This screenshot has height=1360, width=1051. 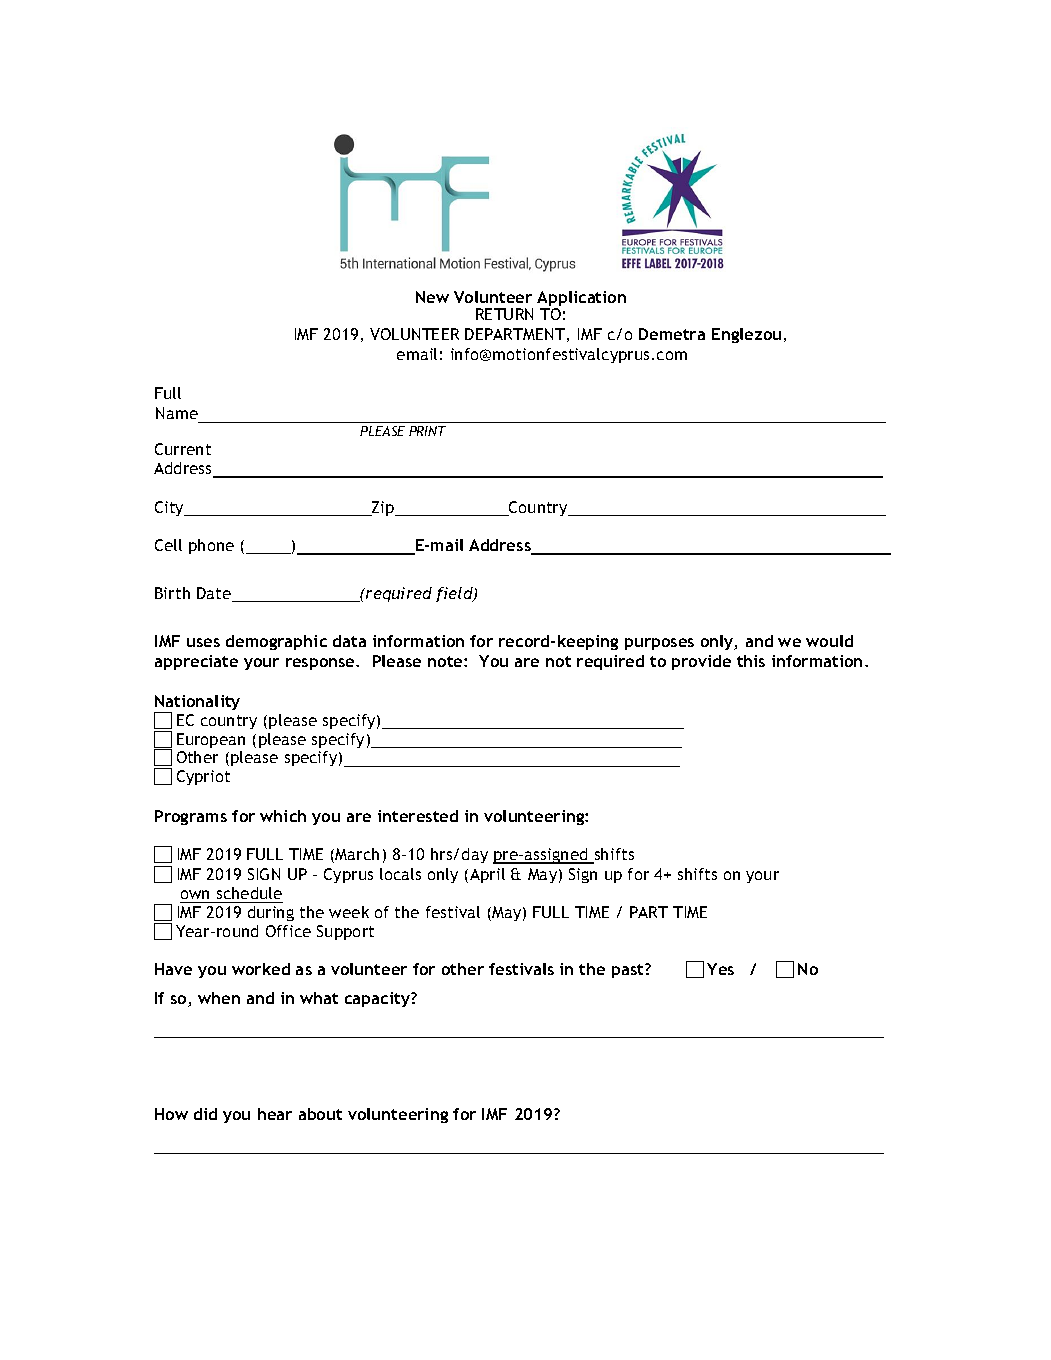 What do you see at coordinates (581, 300) in the screenshot?
I see `Application` at bounding box center [581, 300].
